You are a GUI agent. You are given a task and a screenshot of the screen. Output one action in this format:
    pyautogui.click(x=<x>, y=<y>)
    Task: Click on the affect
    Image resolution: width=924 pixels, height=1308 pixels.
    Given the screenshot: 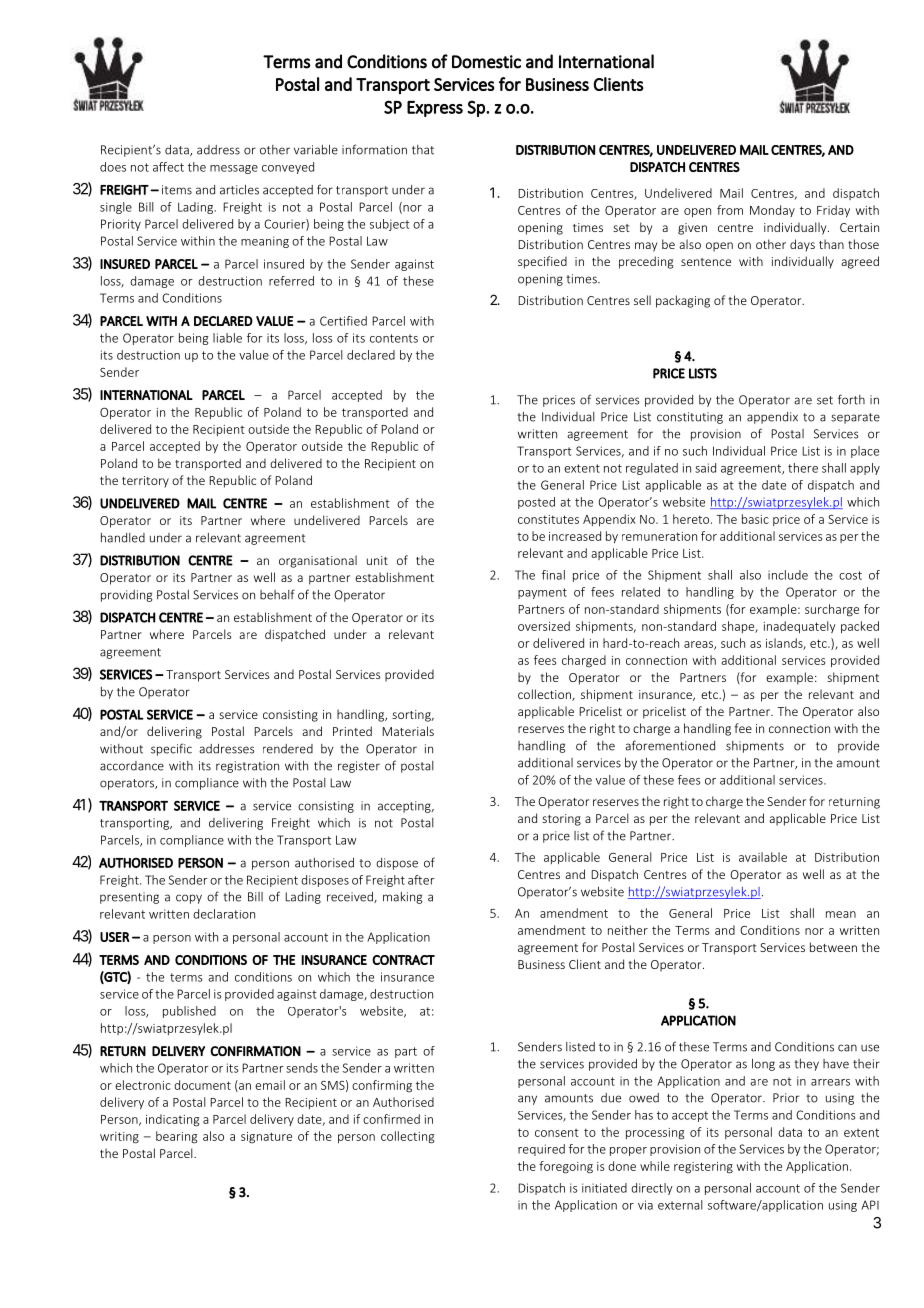 What is the action you would take?
    pyautogui.click(x=168, y=167)
